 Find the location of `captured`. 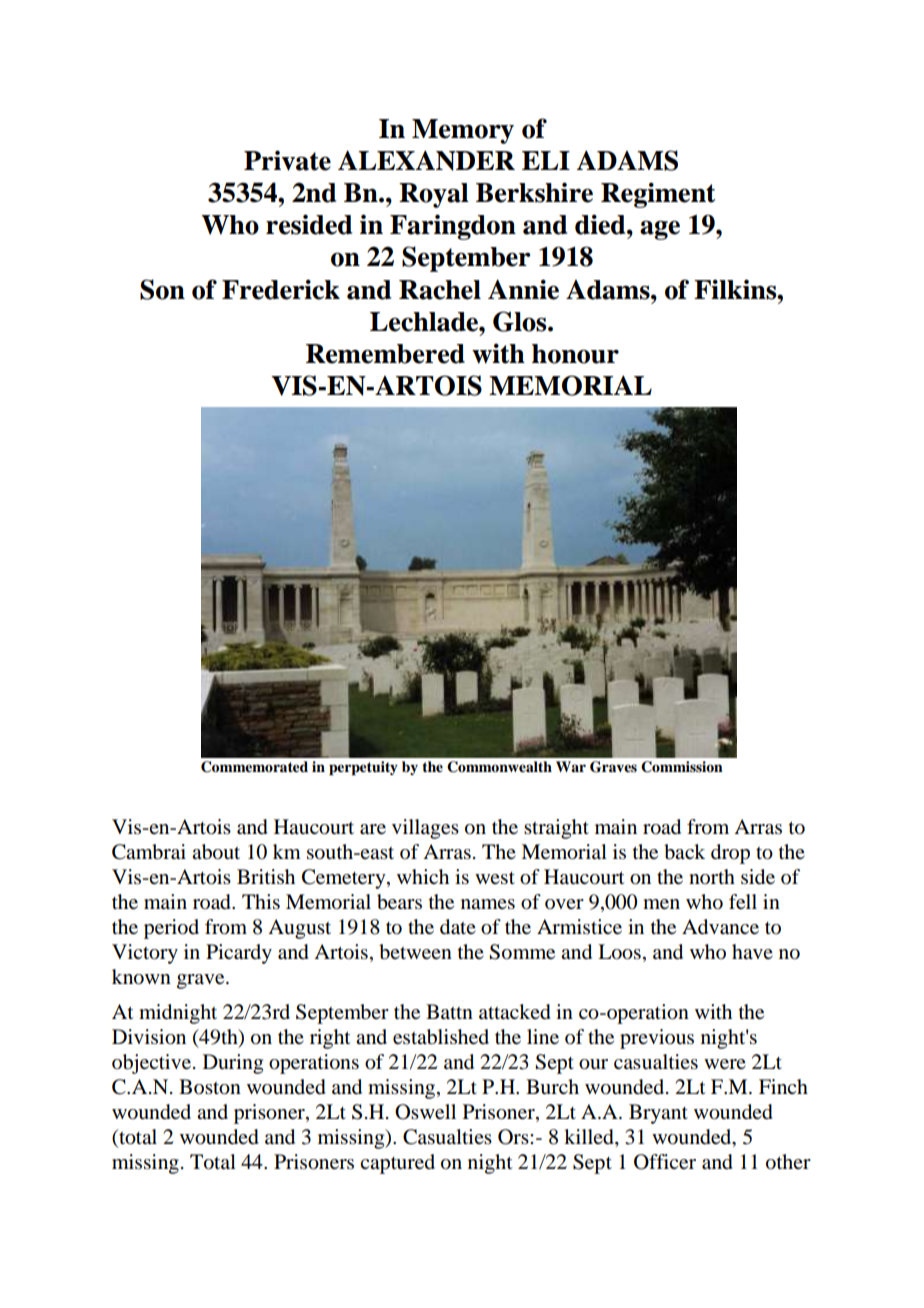

captured is located at coordinates (397, 1164).
